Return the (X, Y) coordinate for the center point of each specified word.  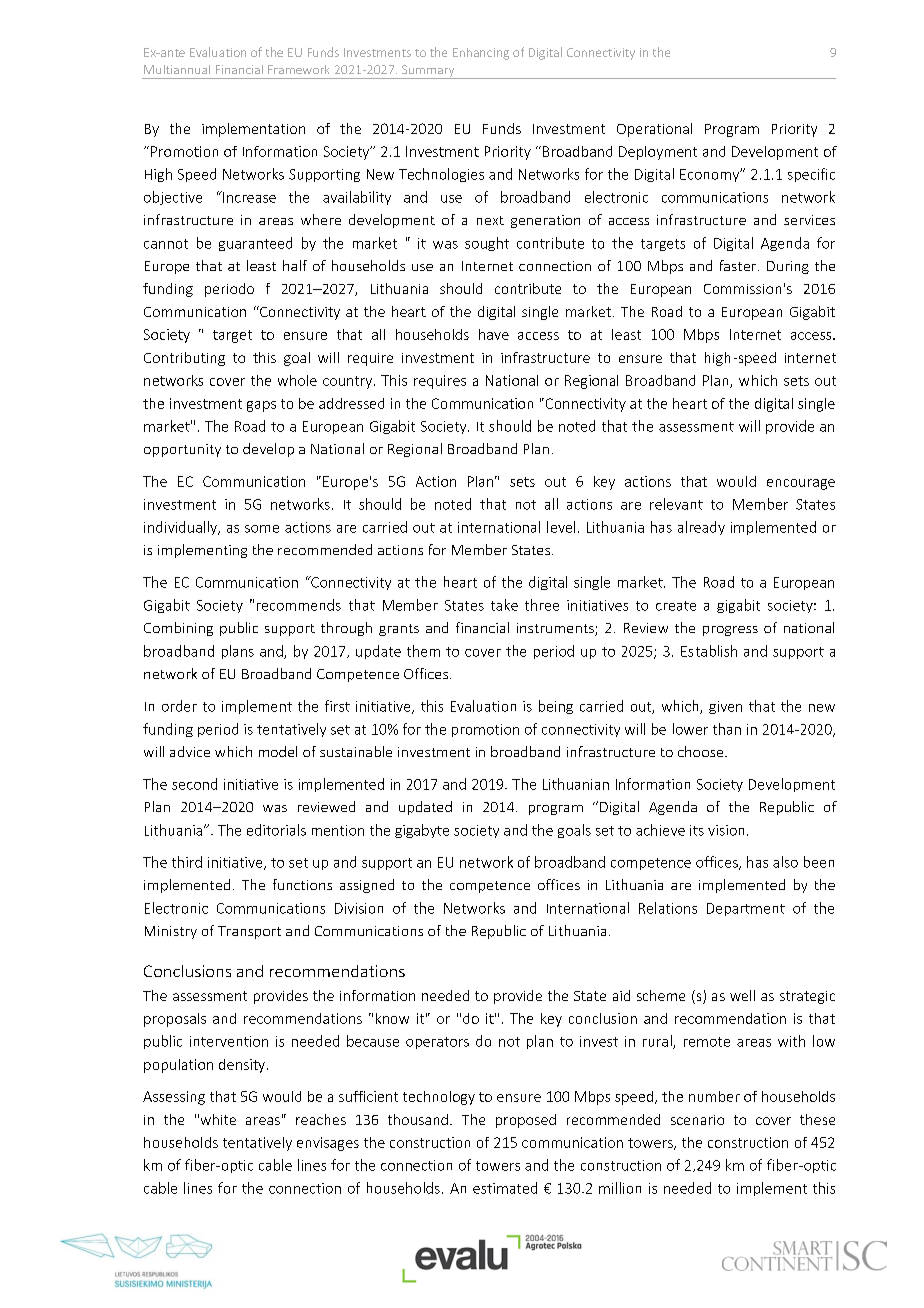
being (556, 707)
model (278, 751)
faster (739, 265)
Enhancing (481, 54)
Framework (298, 69)
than (727, 729)
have (494, 334)
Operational (654, 130)
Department (746, 909)
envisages (328, 1144)
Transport (249, 932)
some (262, 529)
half (295, 265)
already (701, 528)
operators (437, 1043)
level (561, 527)
